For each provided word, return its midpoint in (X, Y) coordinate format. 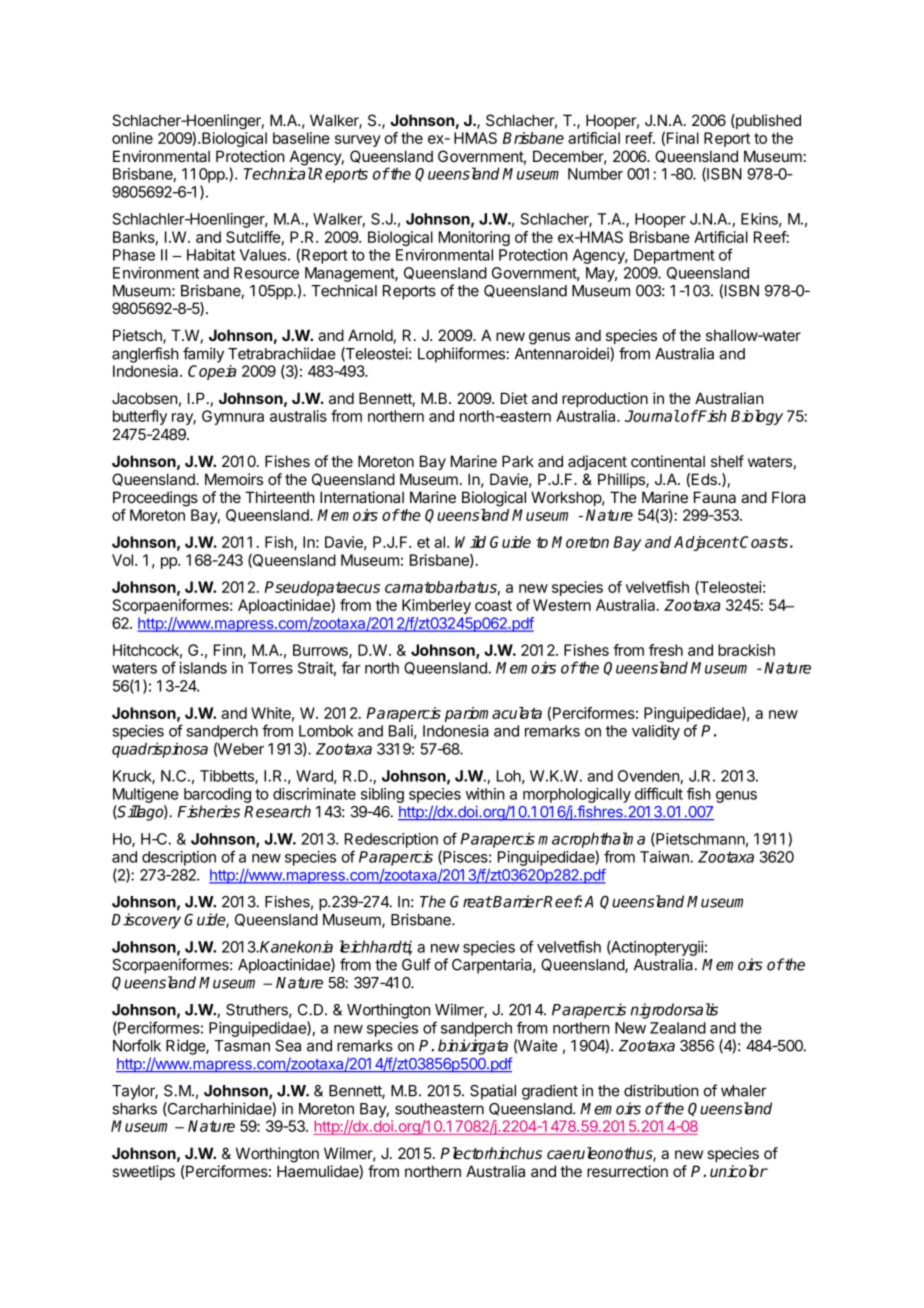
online (132, 138)
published (767, 121)
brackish (746, 650)
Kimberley (436, 606)
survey (358, 141)
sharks (134, 1109)
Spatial (493, 1092)
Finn (229, 651)
